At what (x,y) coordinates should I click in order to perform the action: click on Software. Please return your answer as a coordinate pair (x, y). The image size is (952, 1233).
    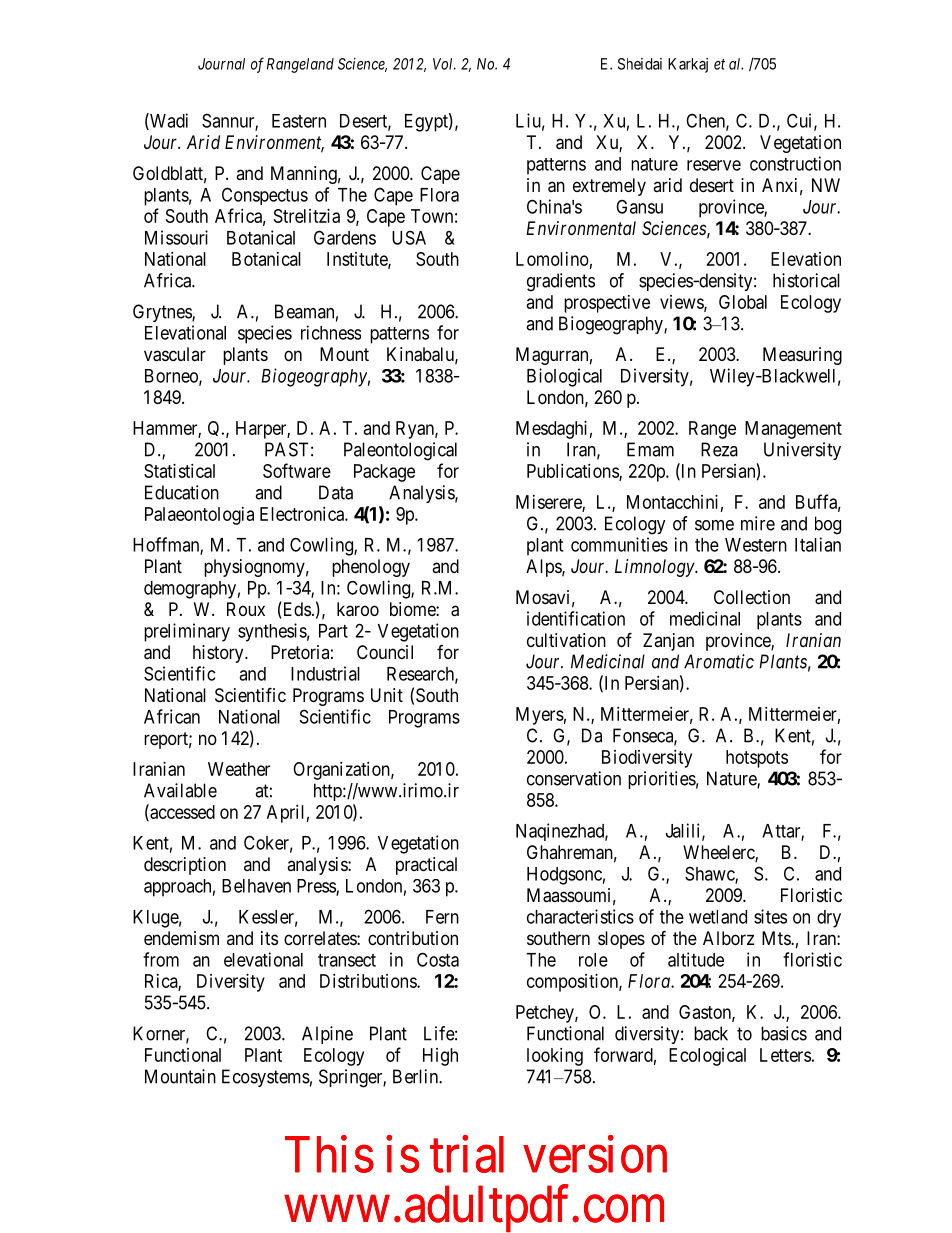
    Looking at the image, I should click on (297, 470).
